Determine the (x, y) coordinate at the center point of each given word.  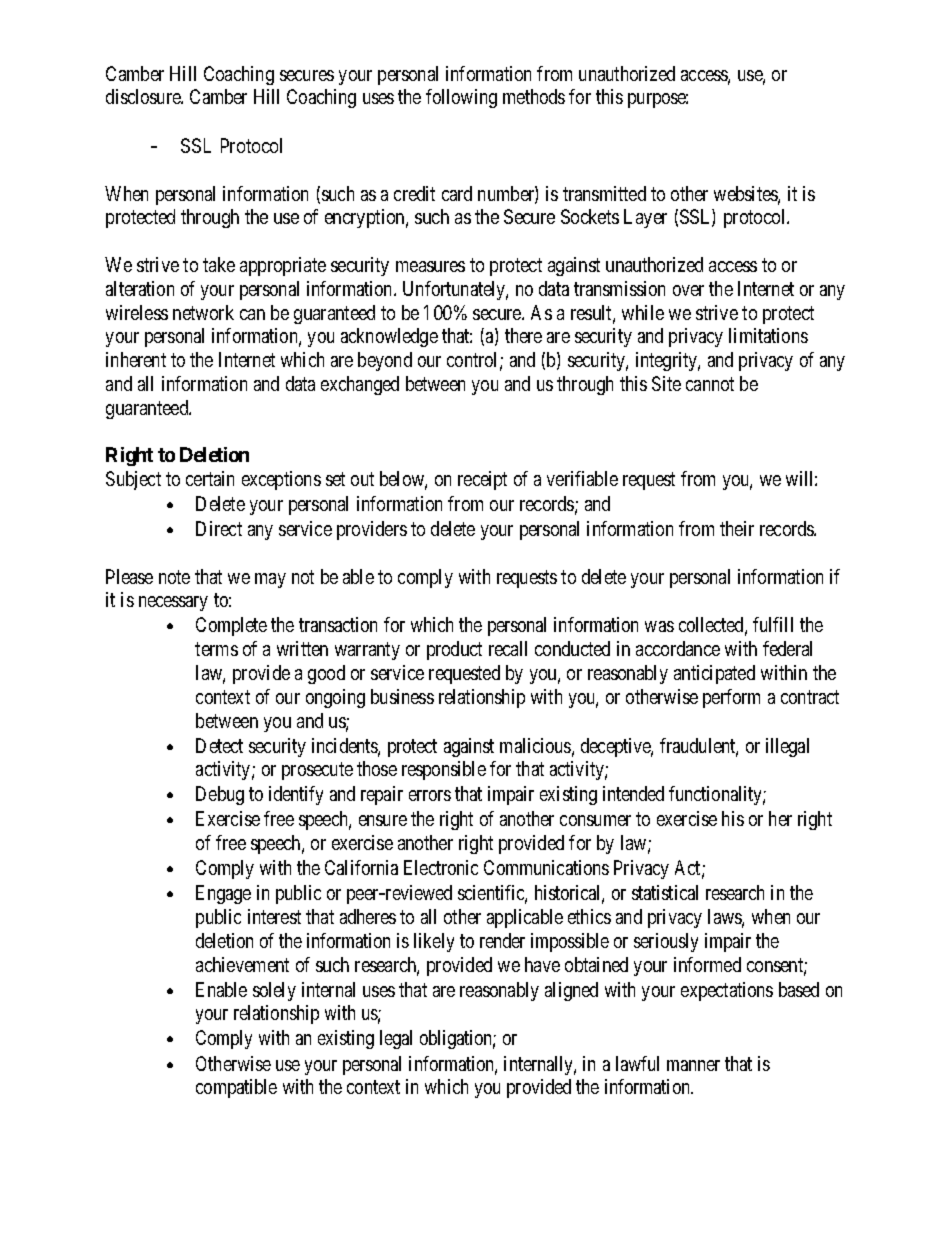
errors (430, 795)
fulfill (773, 624)
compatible (236, 1088)
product (454, 650)
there (523, 335)
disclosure (144, 96)
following (461, 98)
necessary (173, 603)
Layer (645, 218)
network (203, 312)
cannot (710, 384)
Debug (220, 795)
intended (633, 793)
